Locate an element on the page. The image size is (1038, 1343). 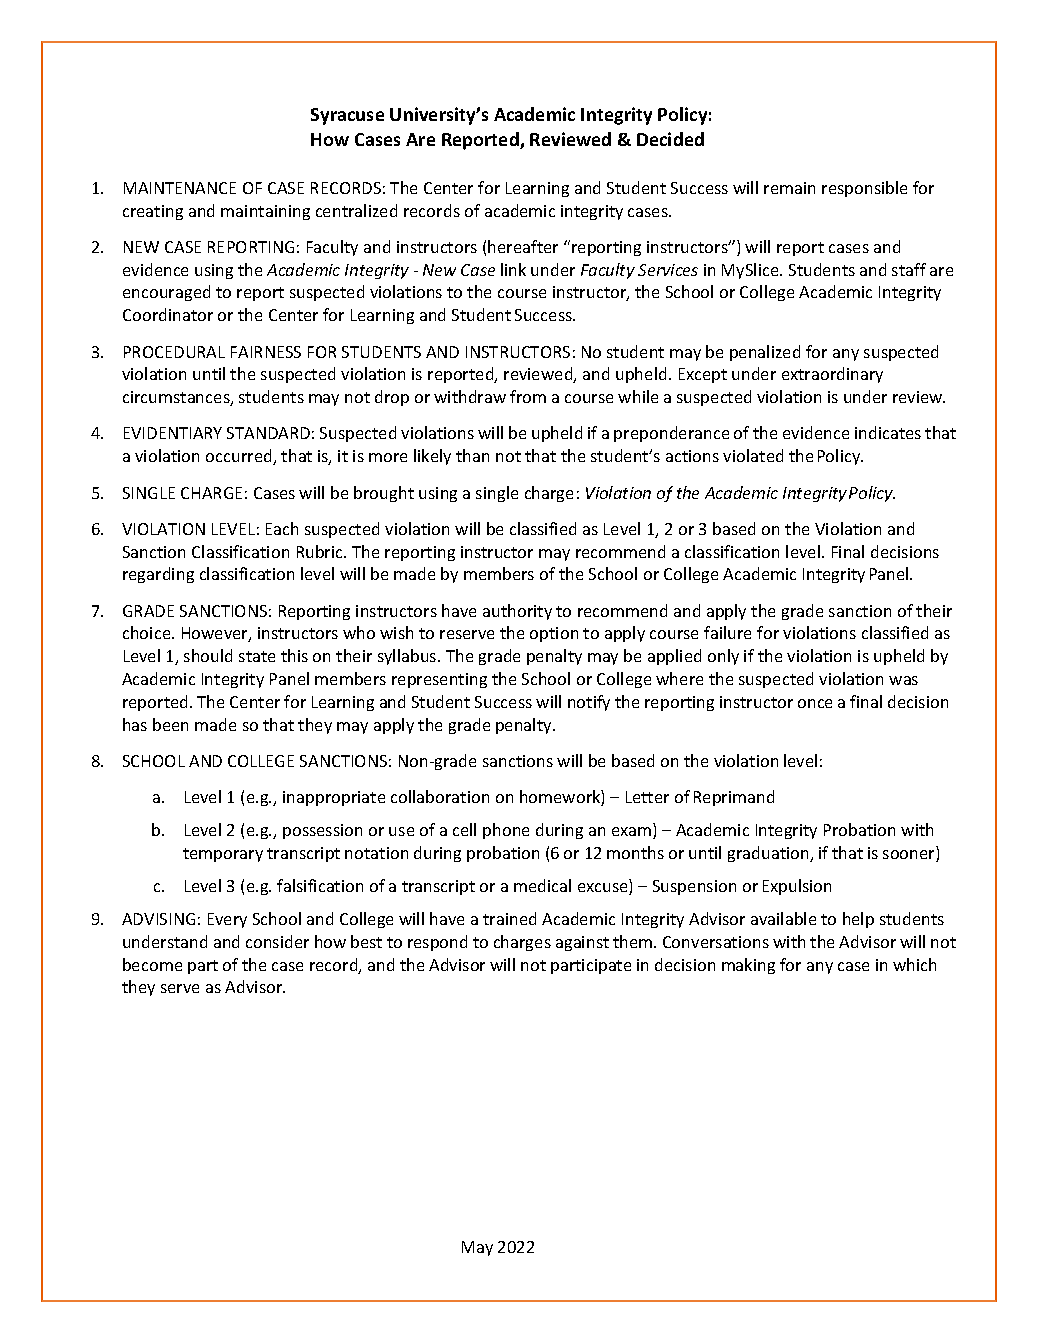
MAINTENANCE is located at coordinates (180, 188).
